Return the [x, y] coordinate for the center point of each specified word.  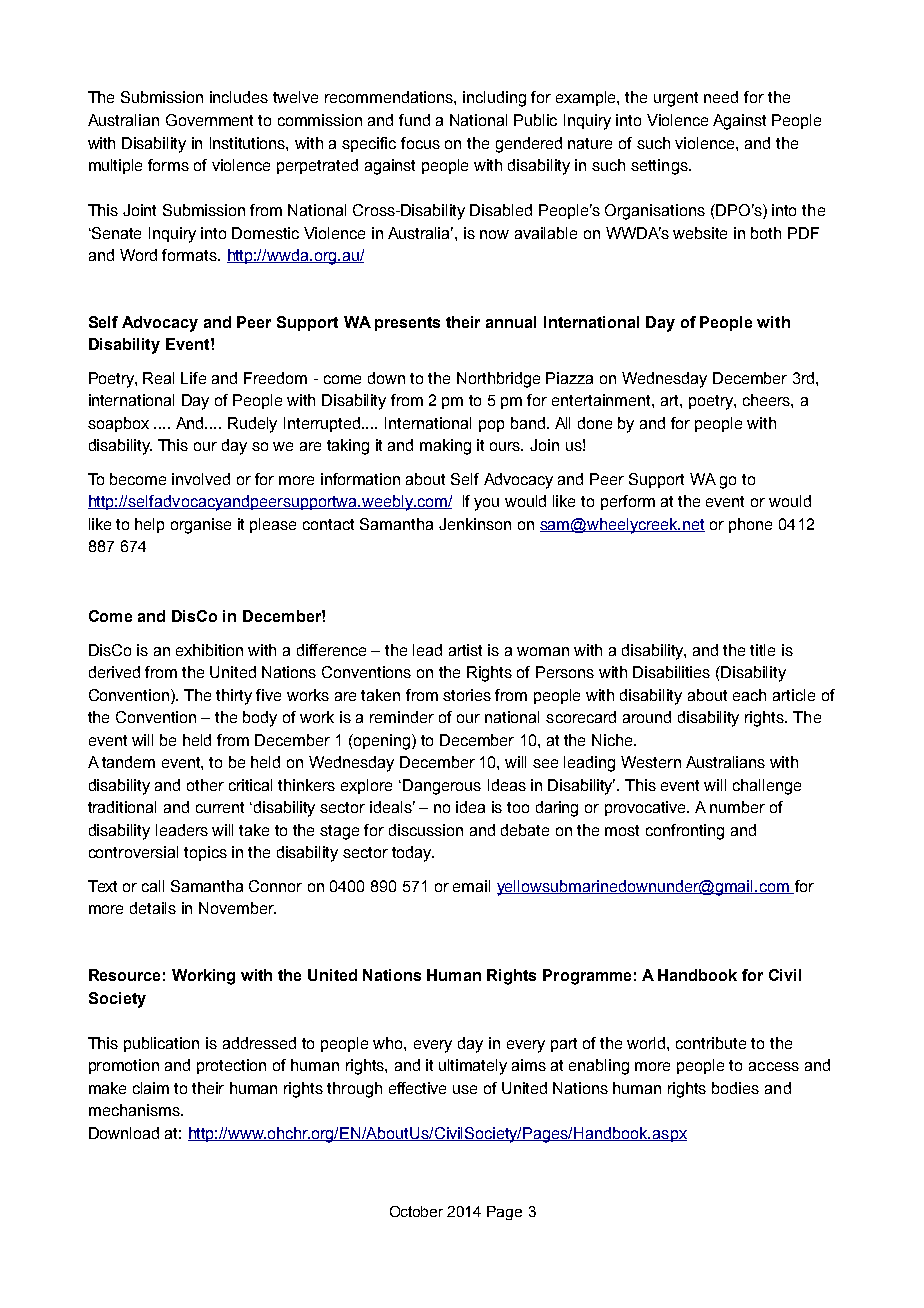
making [445, 447]
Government [209, 120]
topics [205, 853]
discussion [426, 830]
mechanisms [135, 1110]
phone [750, 525]
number [737, 807]
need [721, 97]
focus [420, 143]
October [416, 1211]
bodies [735, 1088]
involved [201, 479]
